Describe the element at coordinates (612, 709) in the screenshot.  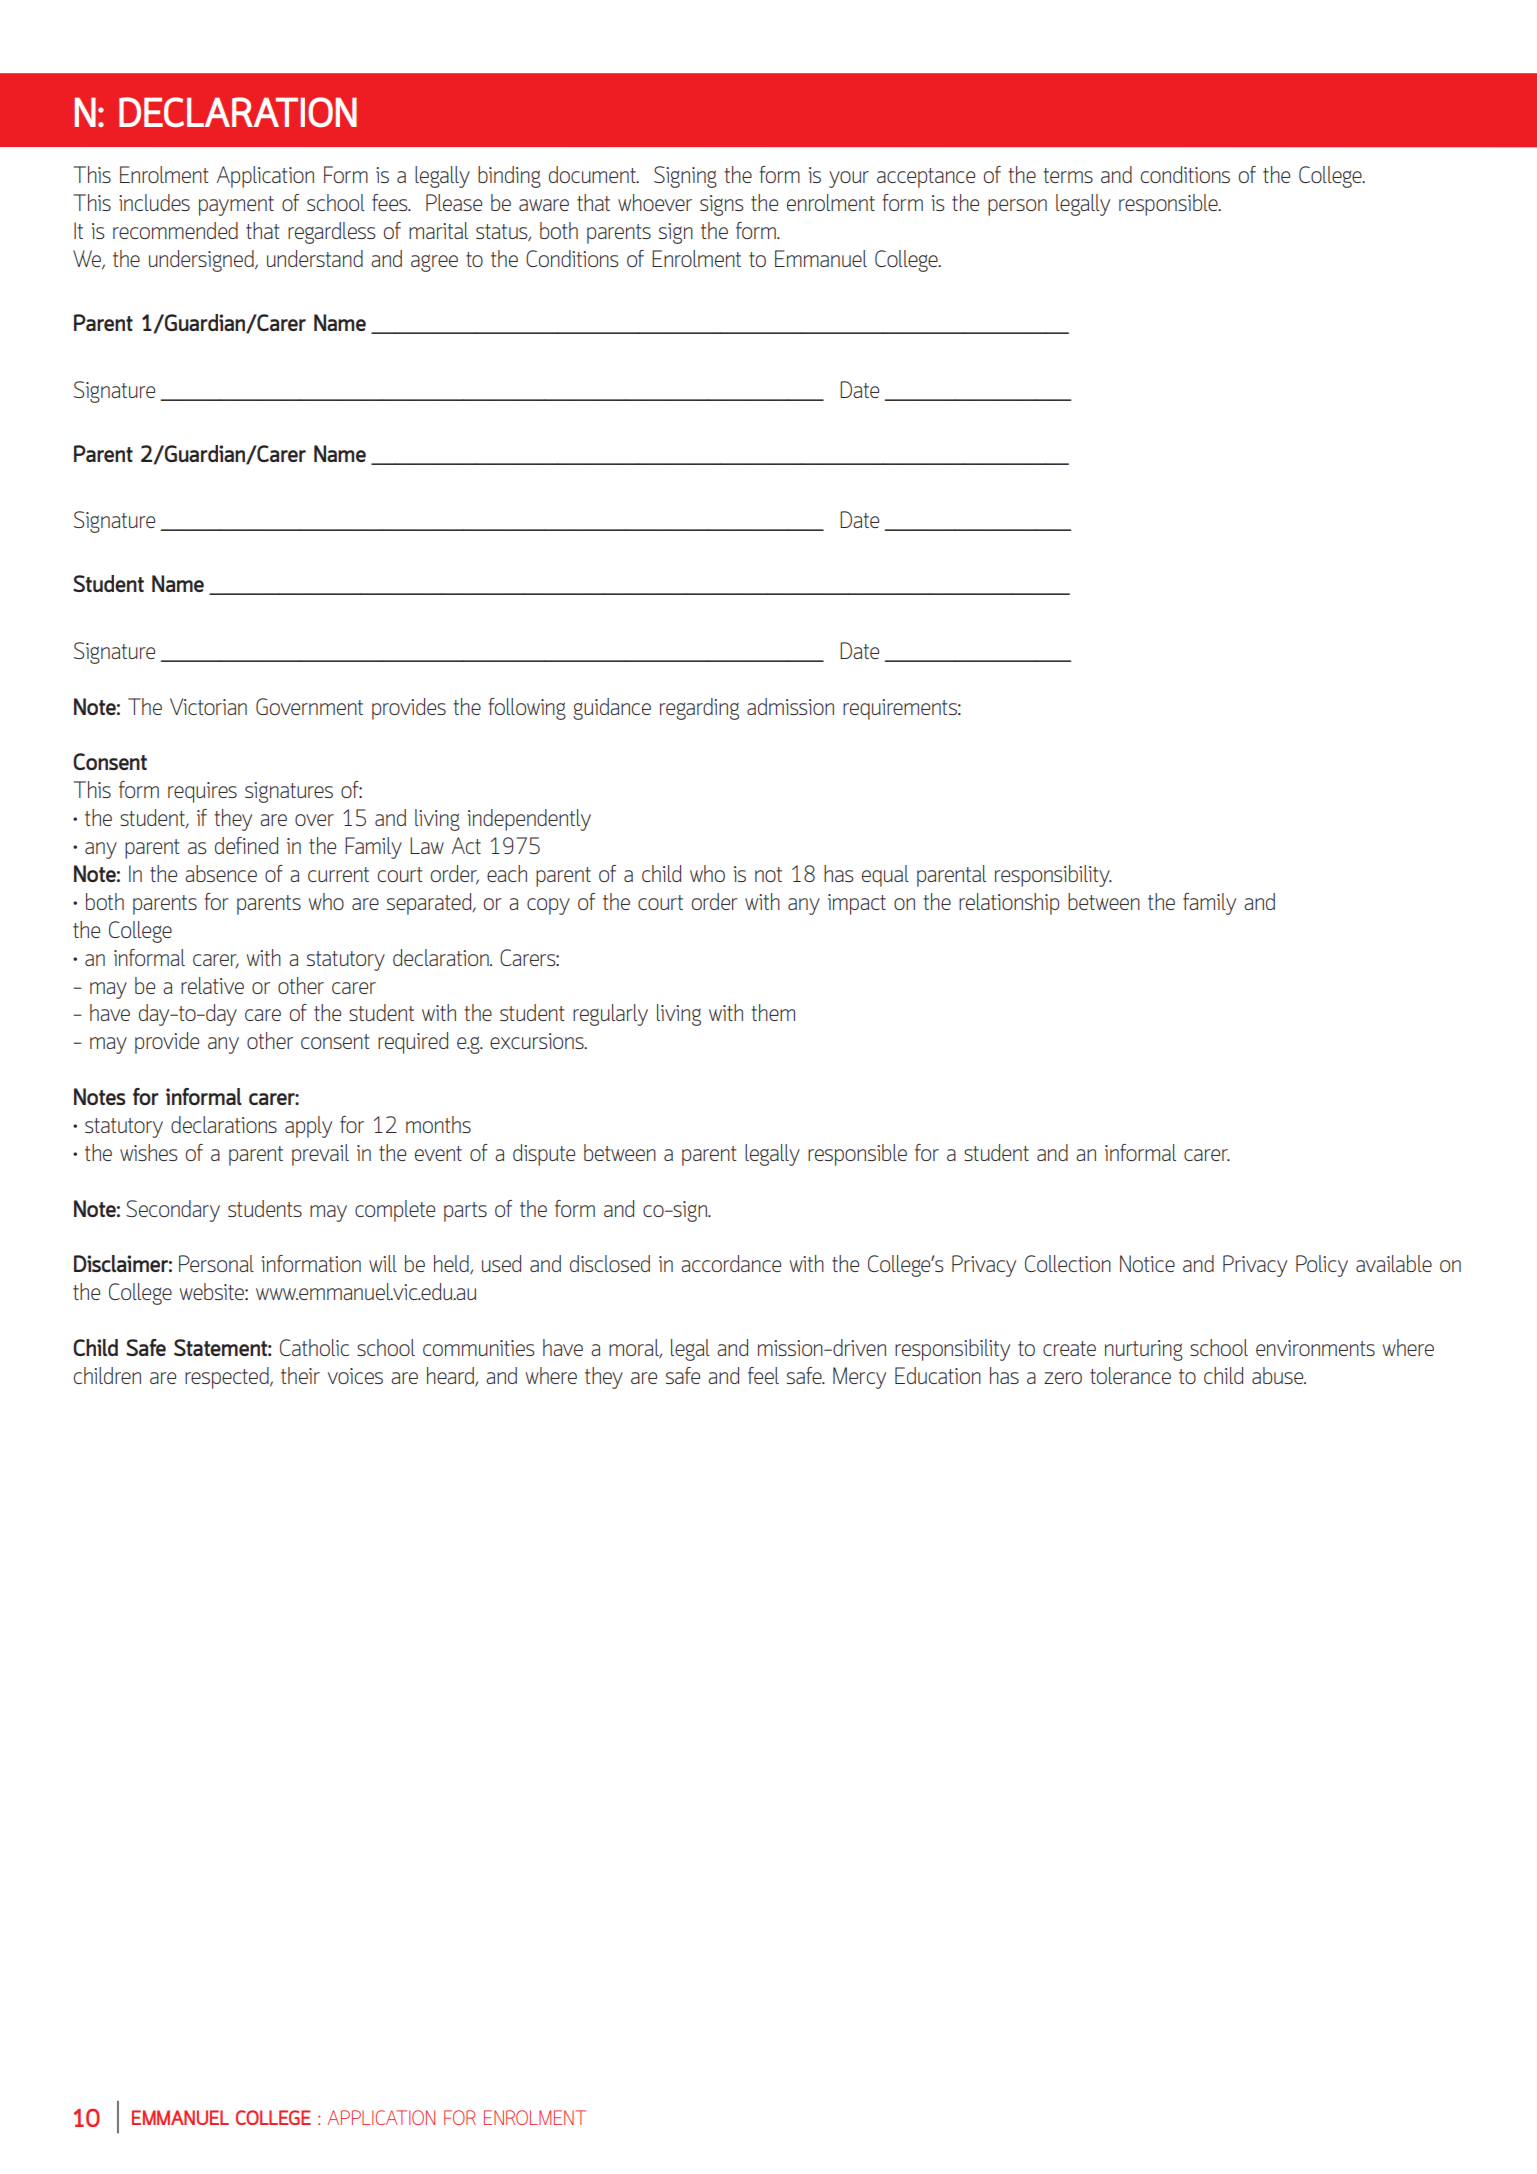
I see `guidance` at that location.
